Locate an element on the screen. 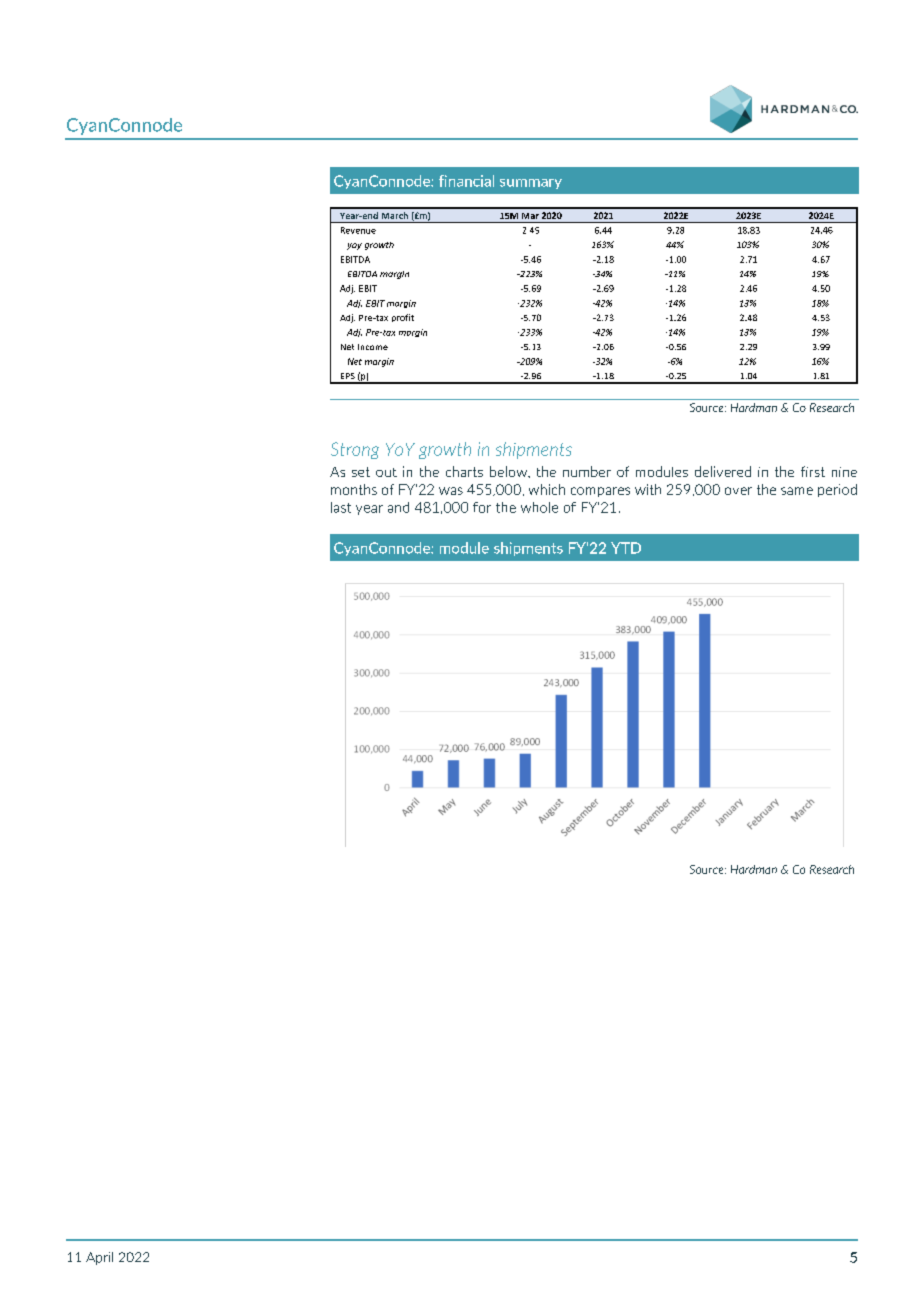 This screenshot has width=924, height=1308. summary is located at coordinates (531, 184).
